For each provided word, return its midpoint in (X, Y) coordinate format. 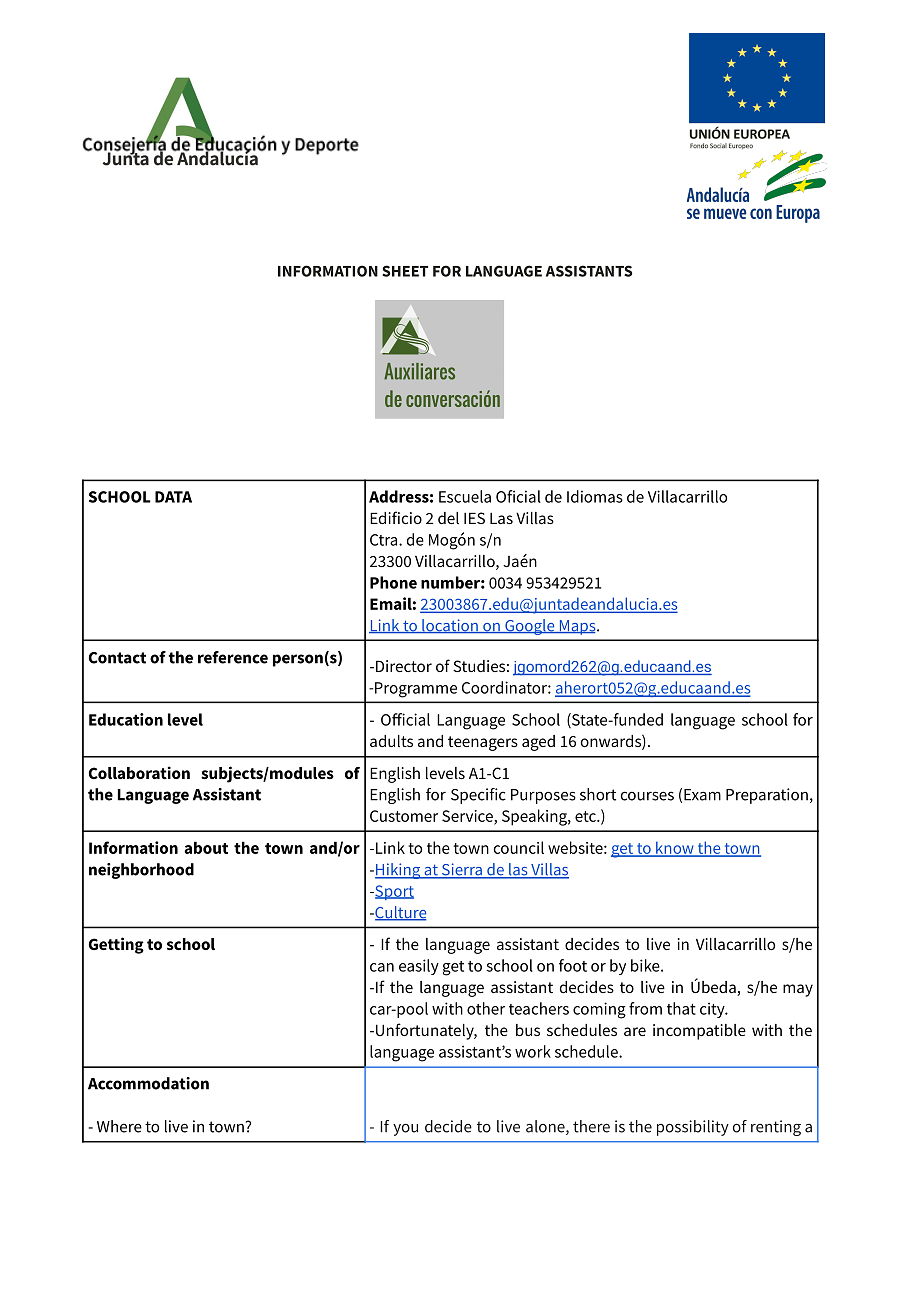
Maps (577, 627)
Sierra (462, 870)
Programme (416, 690)
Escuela (465, 496)
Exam (702, 795)
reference (233, 657)
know (675, 848)
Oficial (518, 496)
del (448, 518)
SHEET (405, 271)
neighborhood (141, 871)
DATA (173, 497)
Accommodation (148, 1083)
